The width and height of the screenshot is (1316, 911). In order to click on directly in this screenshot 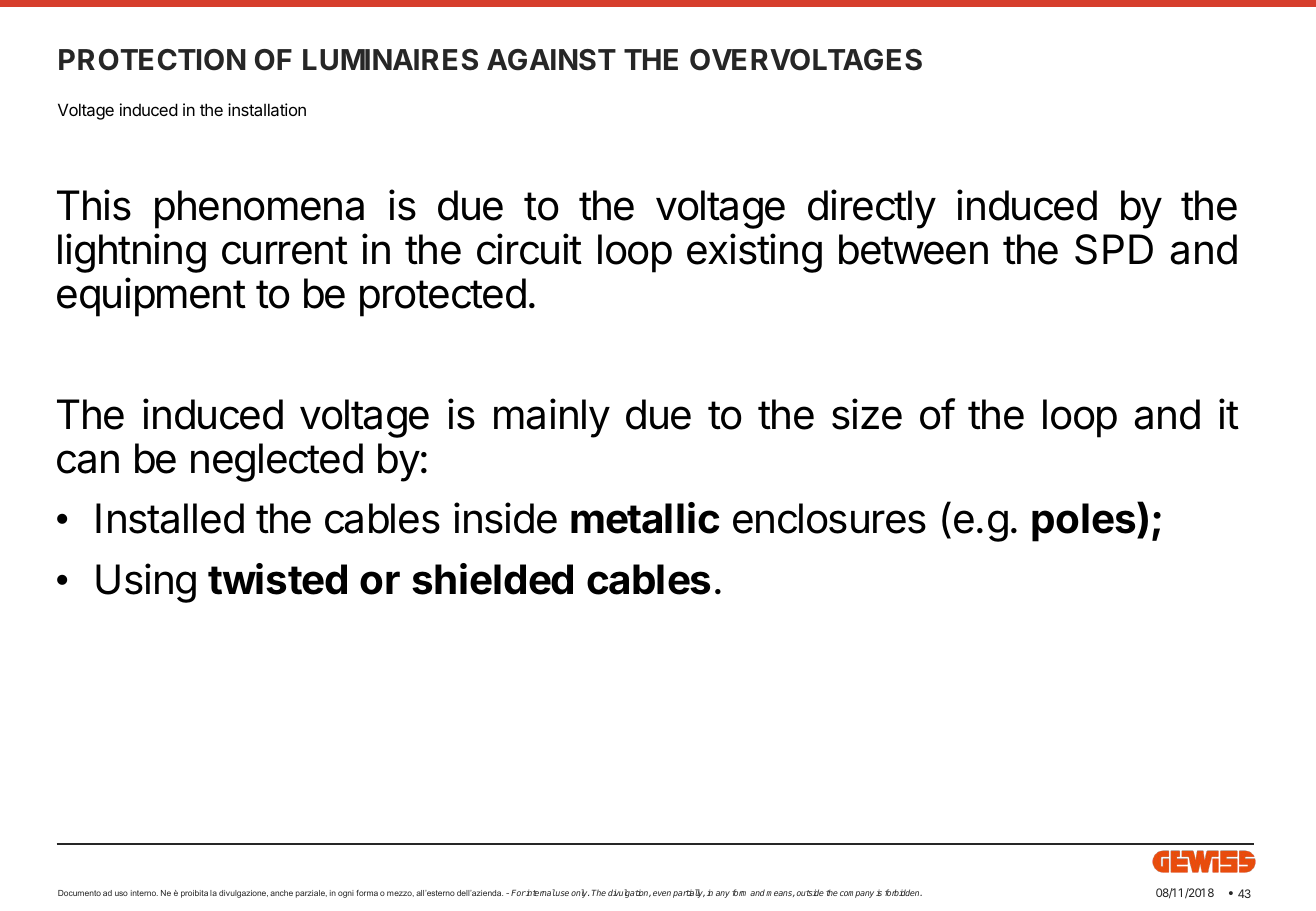, I will do `click(872, 209)`.
